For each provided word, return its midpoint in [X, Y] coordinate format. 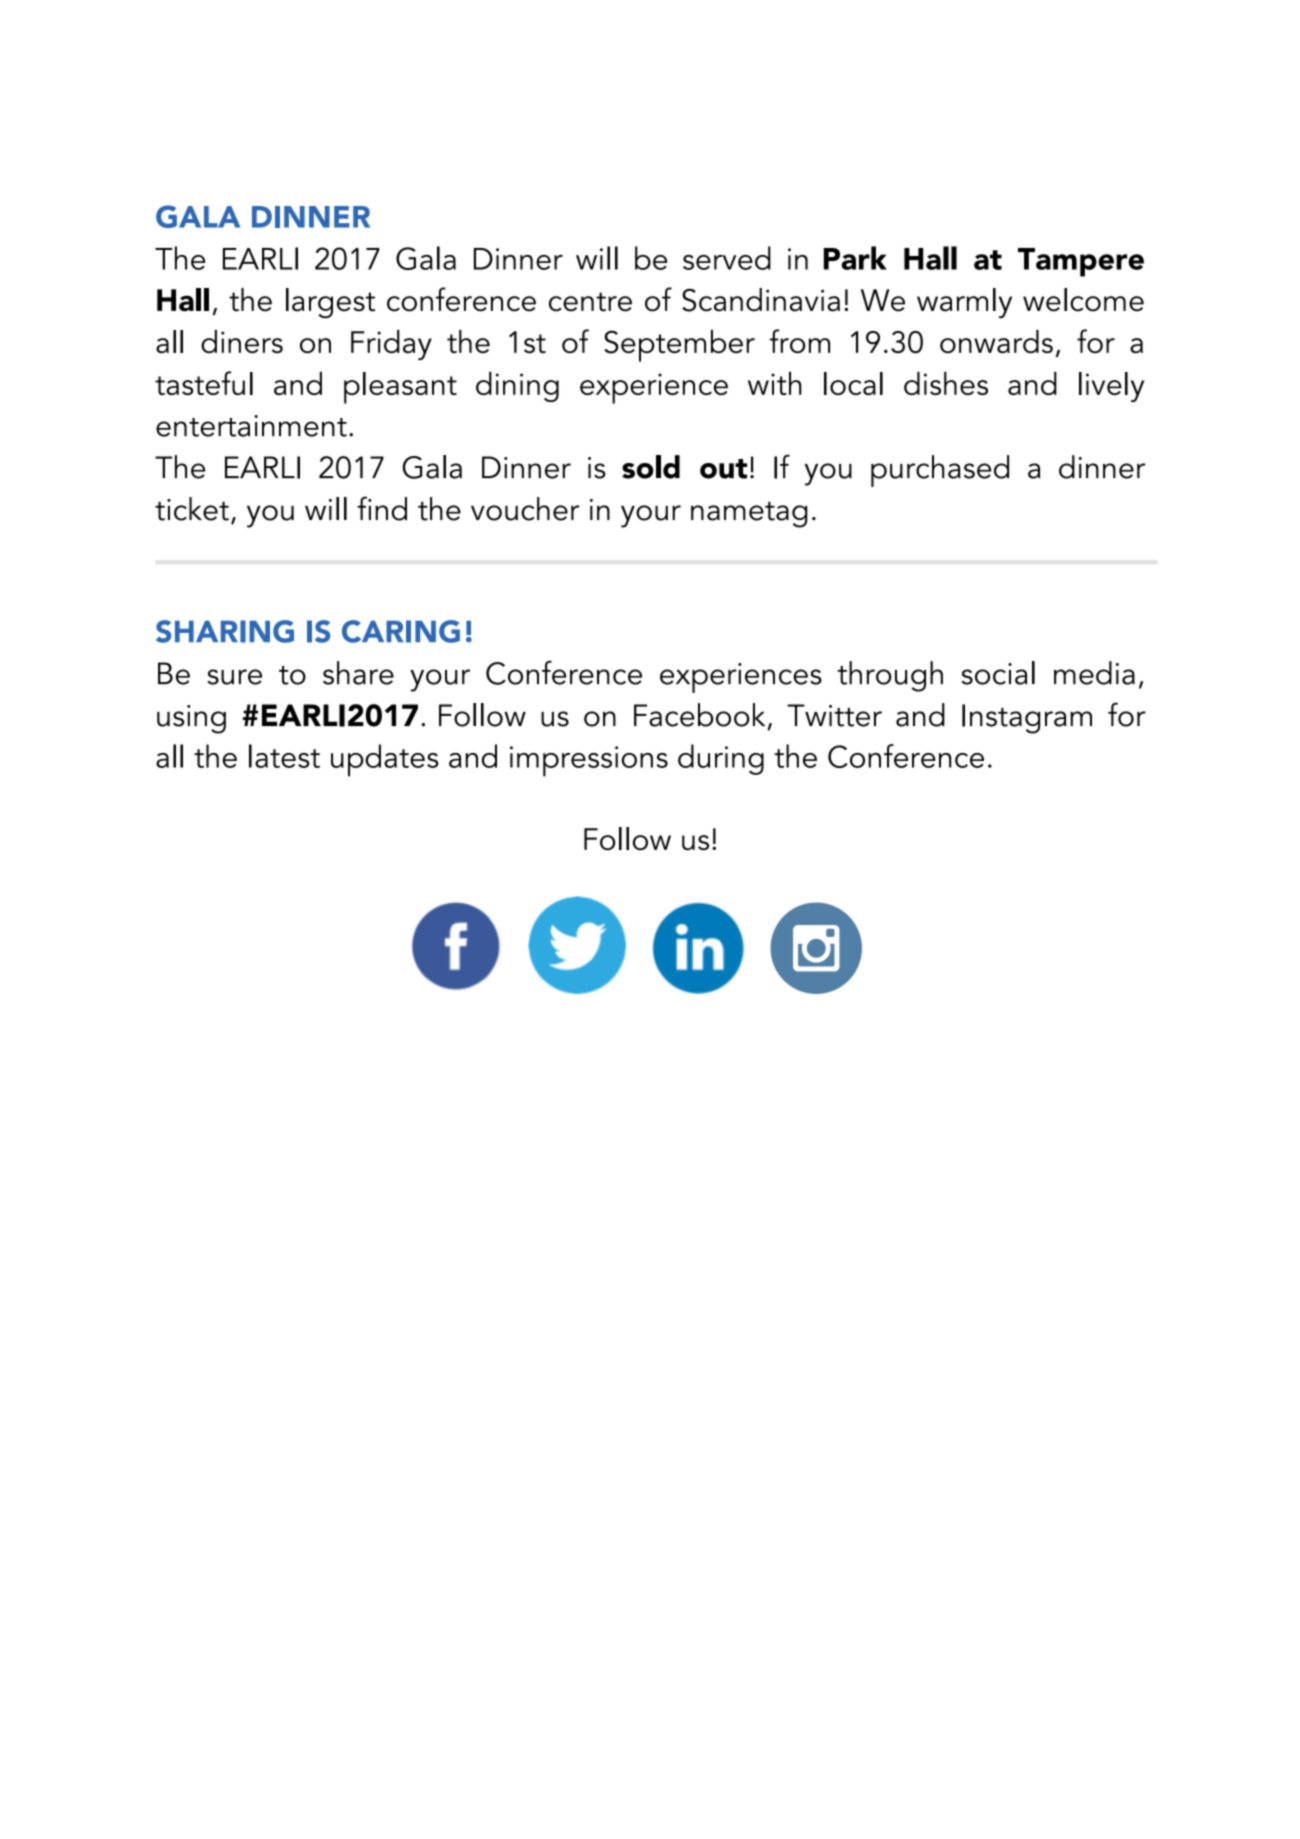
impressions [589, 761]
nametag [749, 515]
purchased [940, 471]
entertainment [251, 426]
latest [284, 756]
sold [651, 467]
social [998, 673]
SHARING [225, 631]
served [727, 258]
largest [330, 303]
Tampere [1081, 262]
